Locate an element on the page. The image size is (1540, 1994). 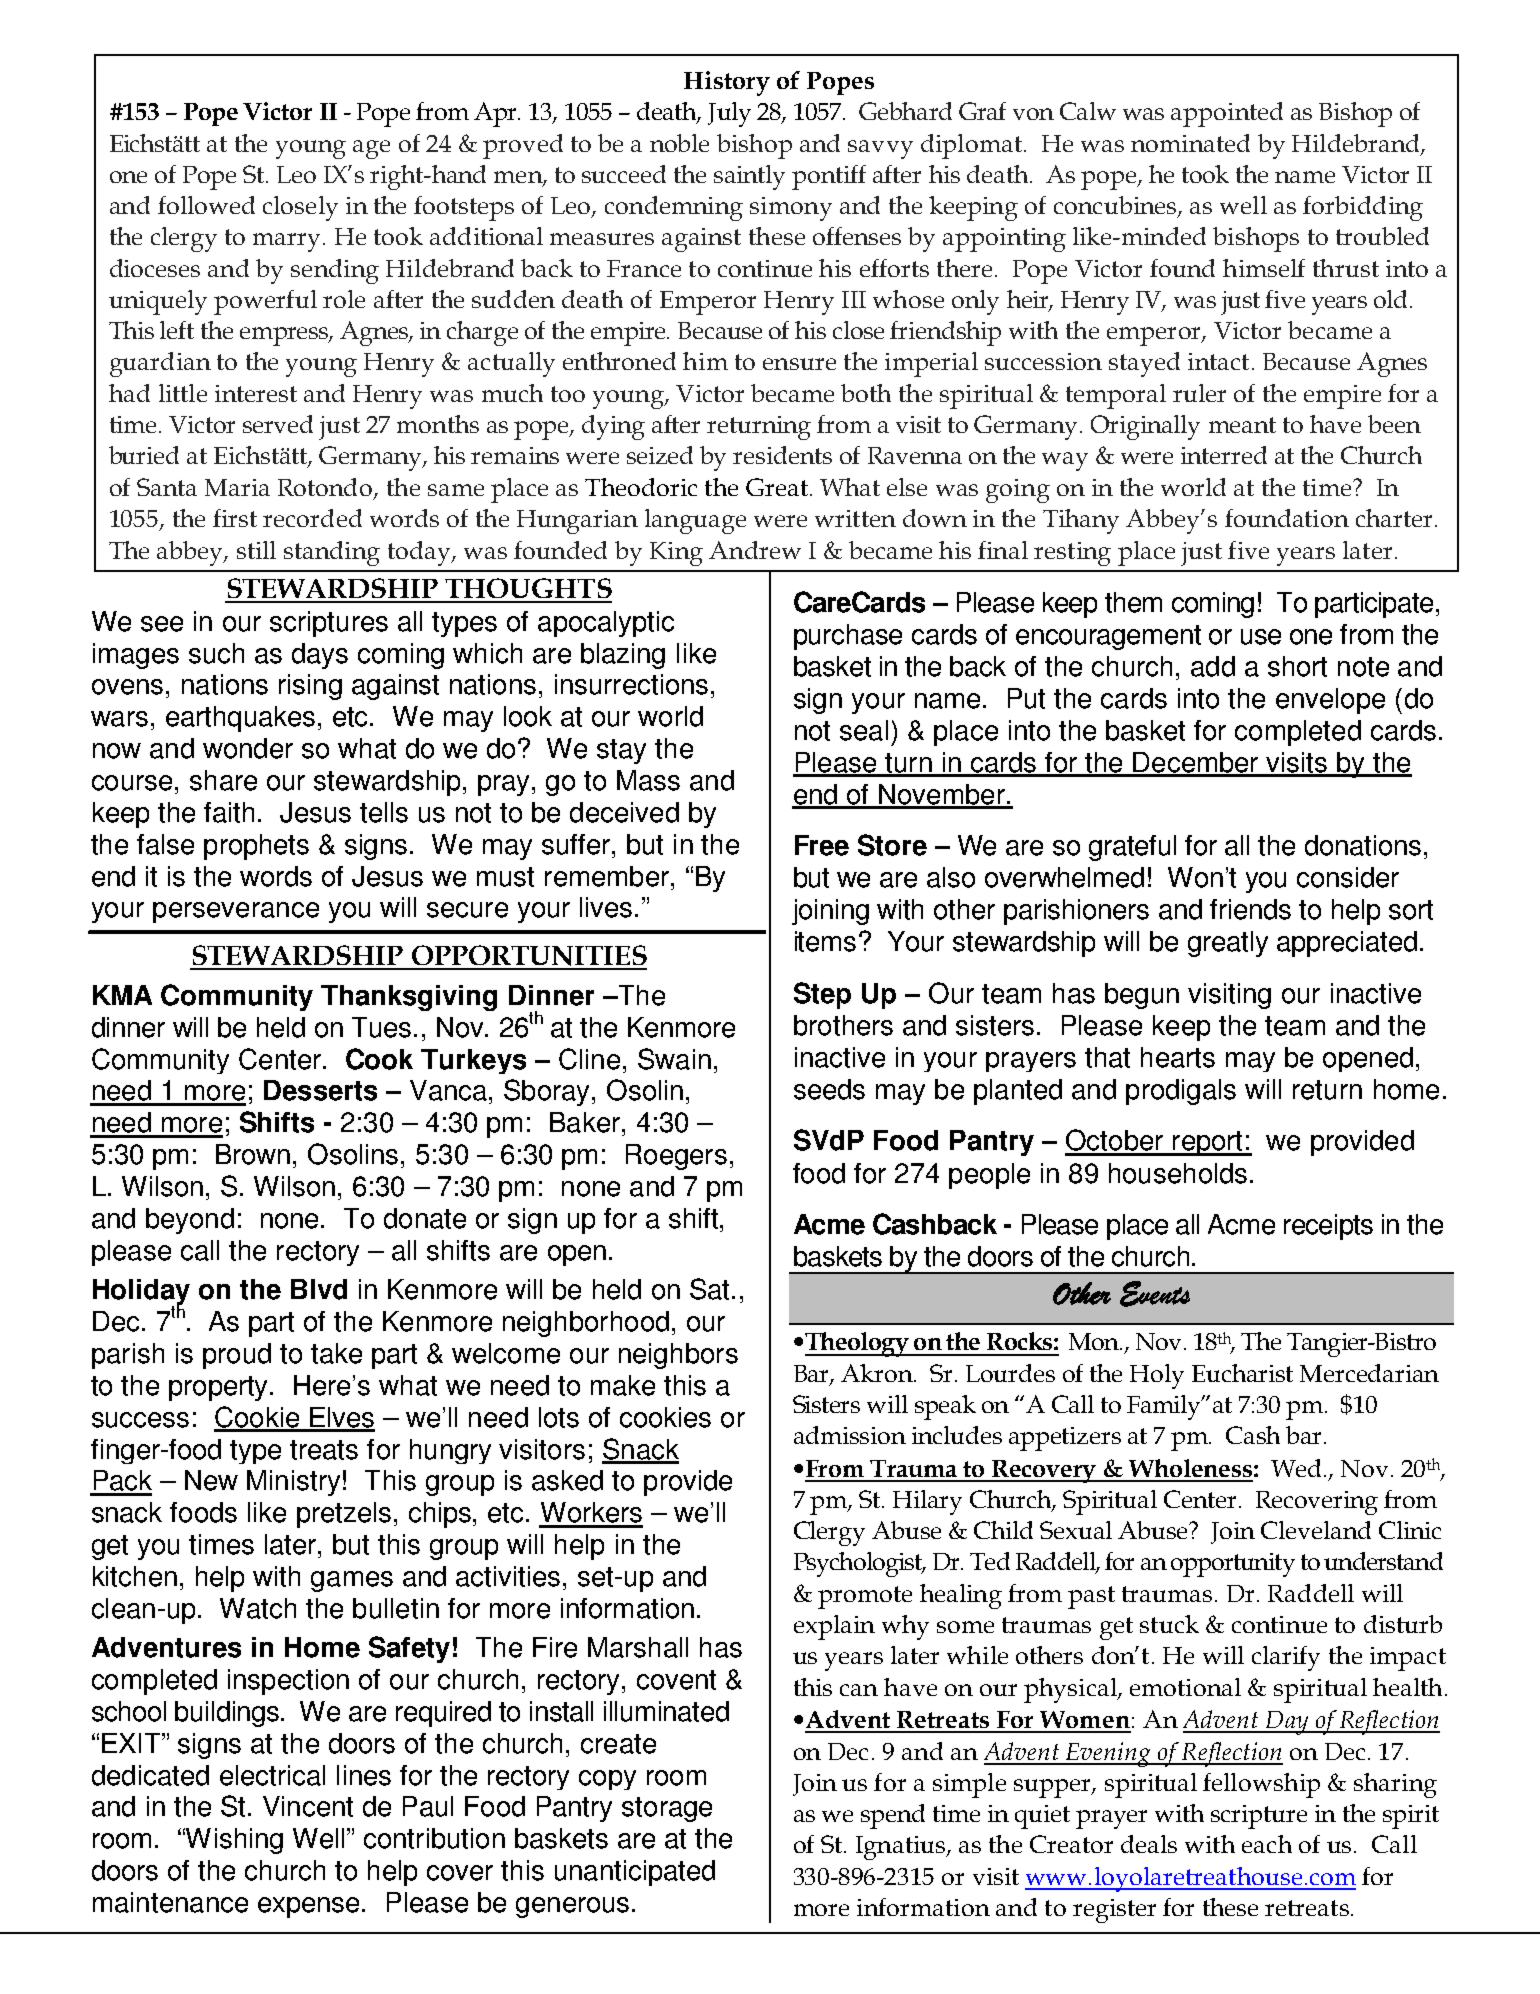
storage is located at coordinates (667, 1809).
